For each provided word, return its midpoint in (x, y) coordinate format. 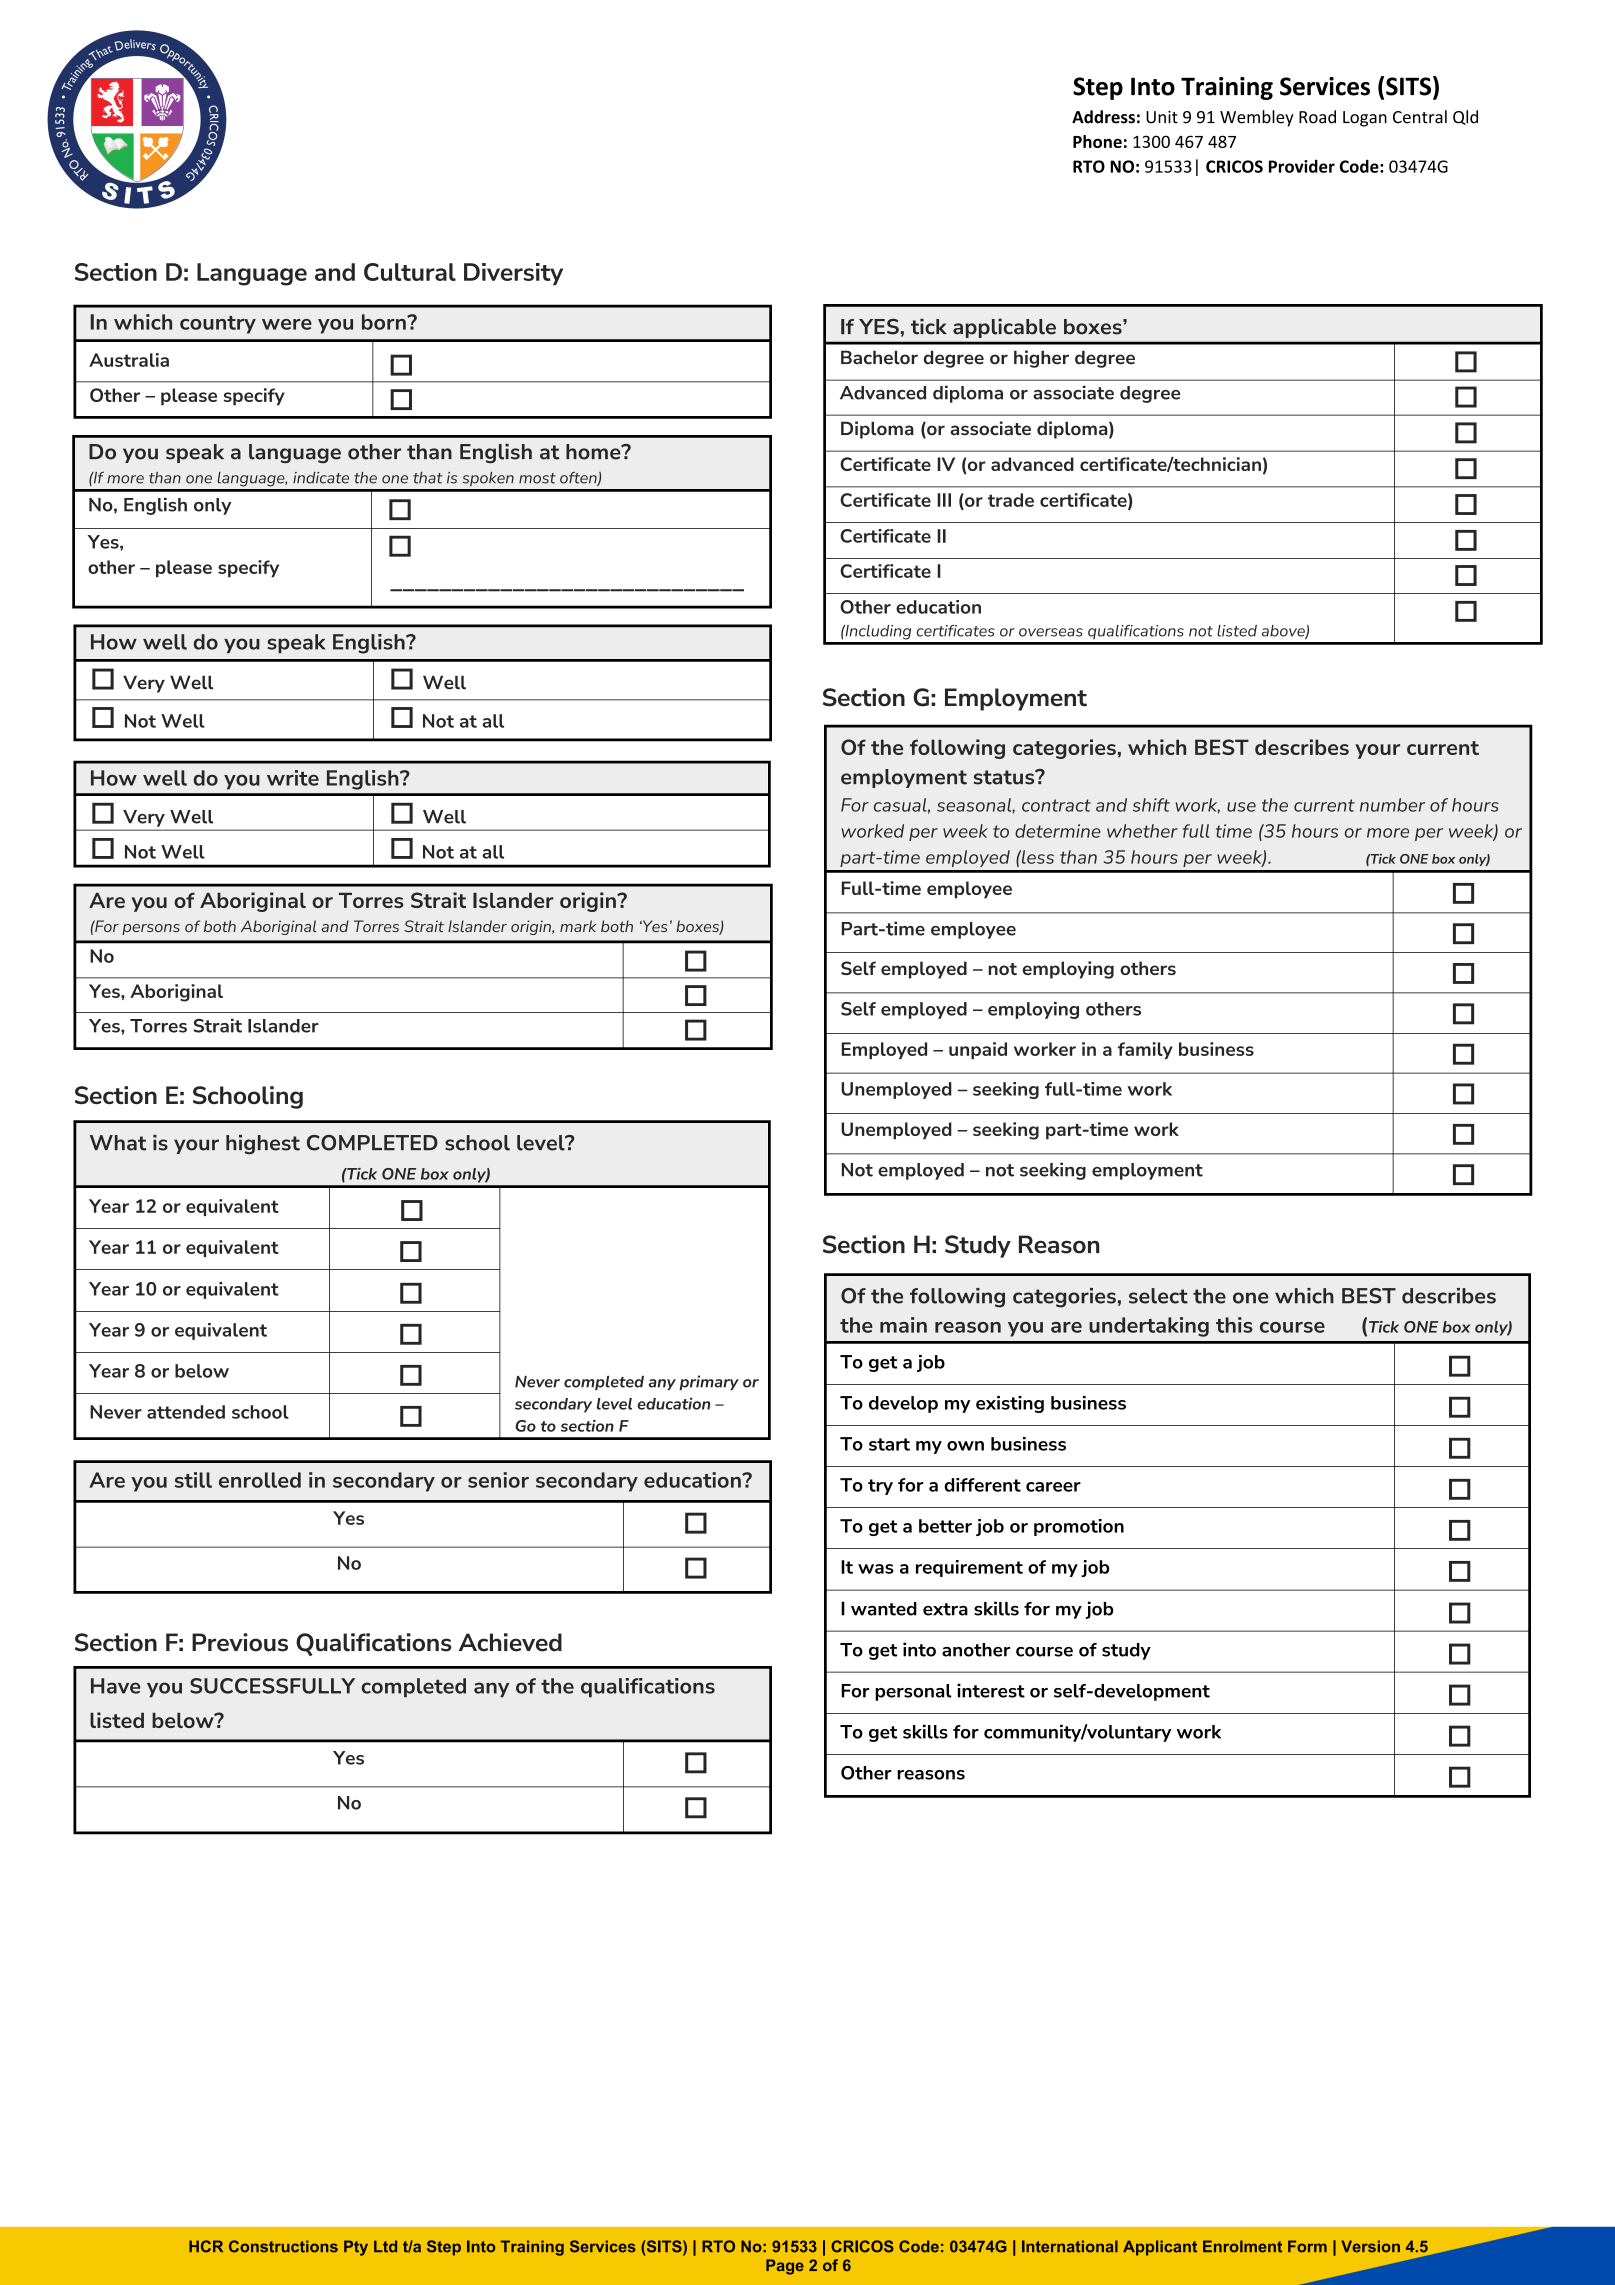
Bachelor (879, 357)
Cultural (410, 272)
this (1234, 1325)
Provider (1302, 166)
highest (263, 1145)
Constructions (283, 2246)
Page (785, 2267)
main (903, 1325)
